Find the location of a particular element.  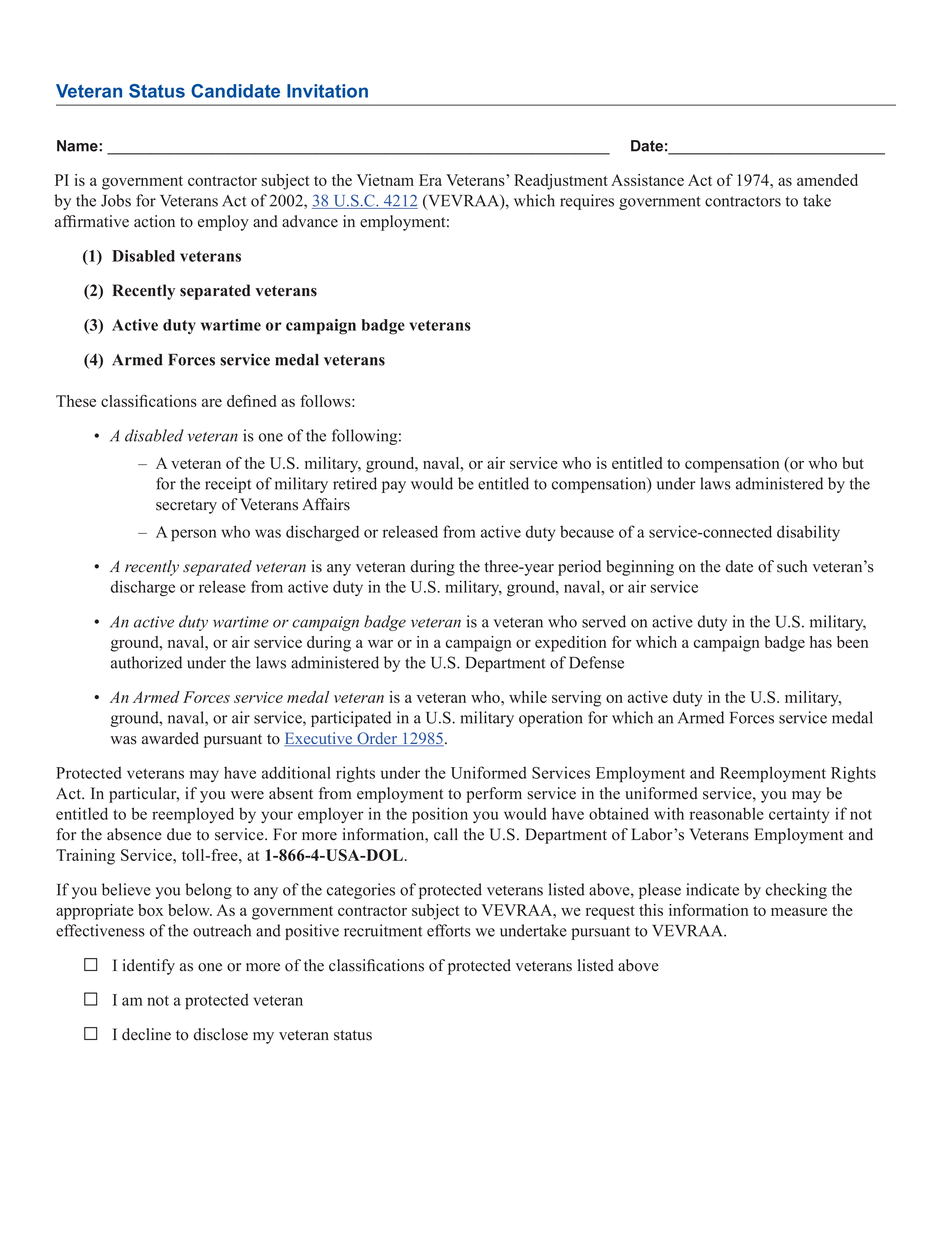

pay is located at coordinates (394, 487).
